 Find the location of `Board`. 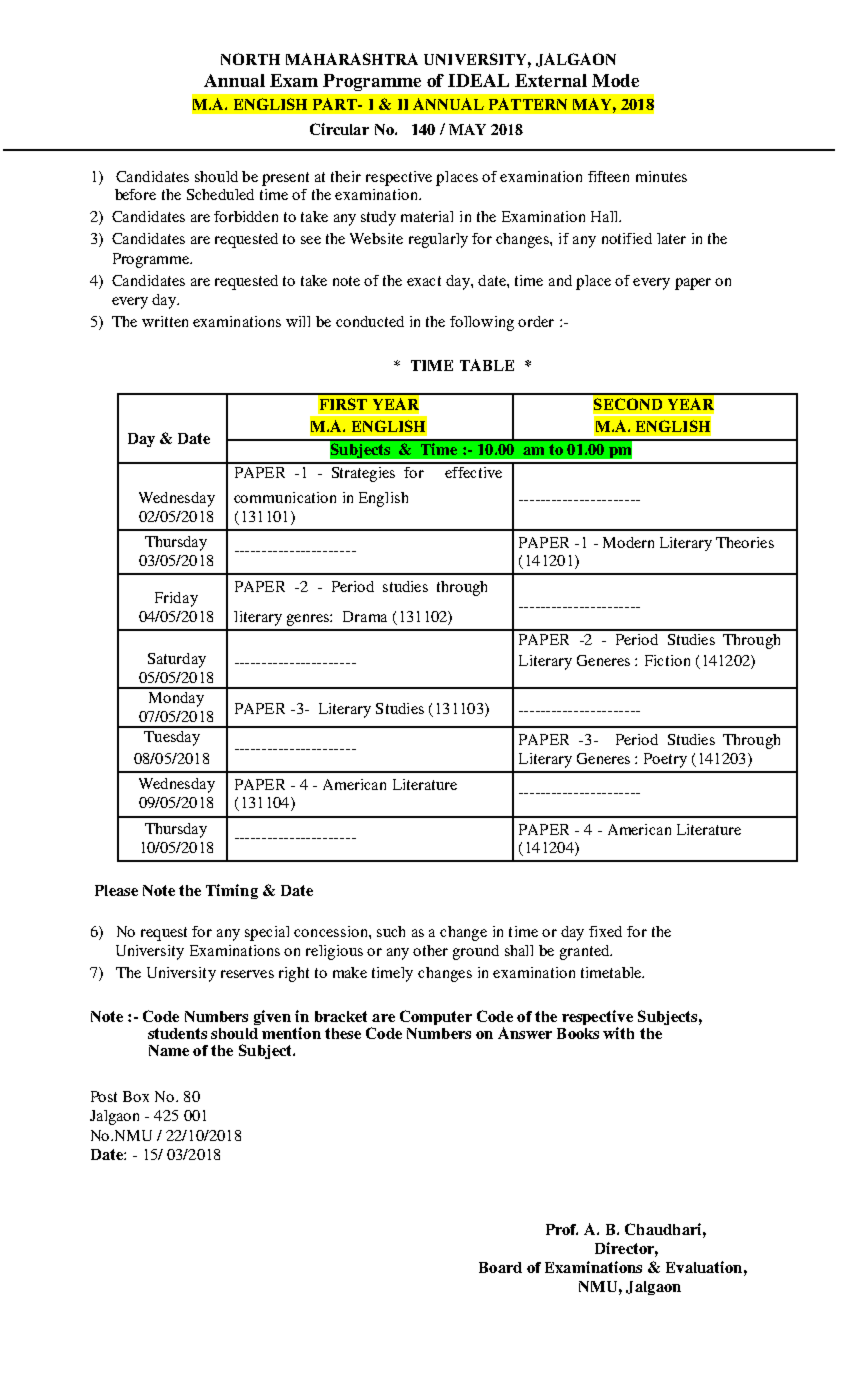

Board is located at coordinates (500, 1267).
